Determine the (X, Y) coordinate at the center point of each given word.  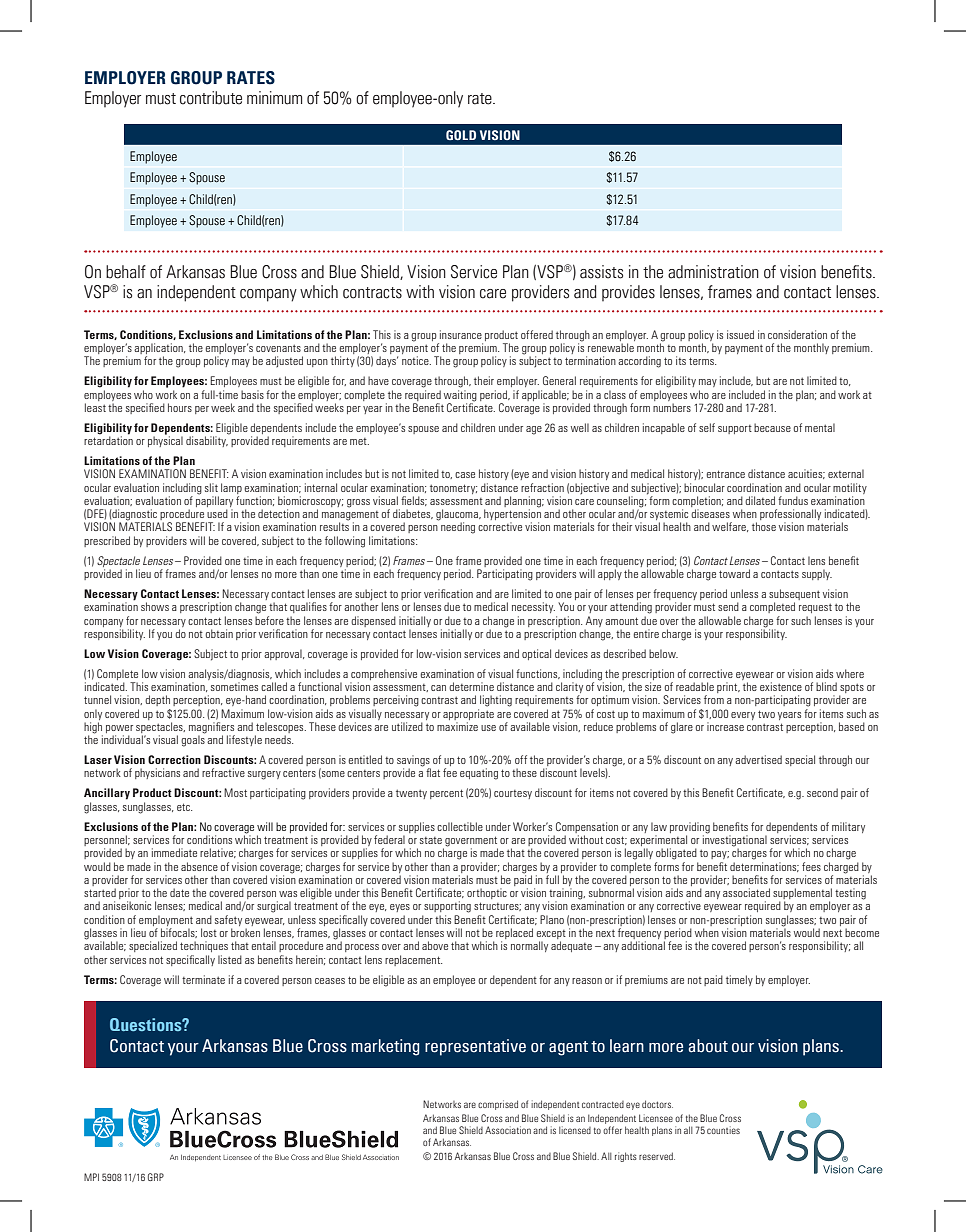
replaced (514, 935)
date (179, 892)
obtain (219, 633)
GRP (156, 1177)
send (728, 606)
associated (746, 892)
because (772, 427)
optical (536, 654)
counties (723, 1130)
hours (180, 407)
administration (713, 272)
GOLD (461, 135)
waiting (460, 396)
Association (508, 1130)
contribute (211, 98)
